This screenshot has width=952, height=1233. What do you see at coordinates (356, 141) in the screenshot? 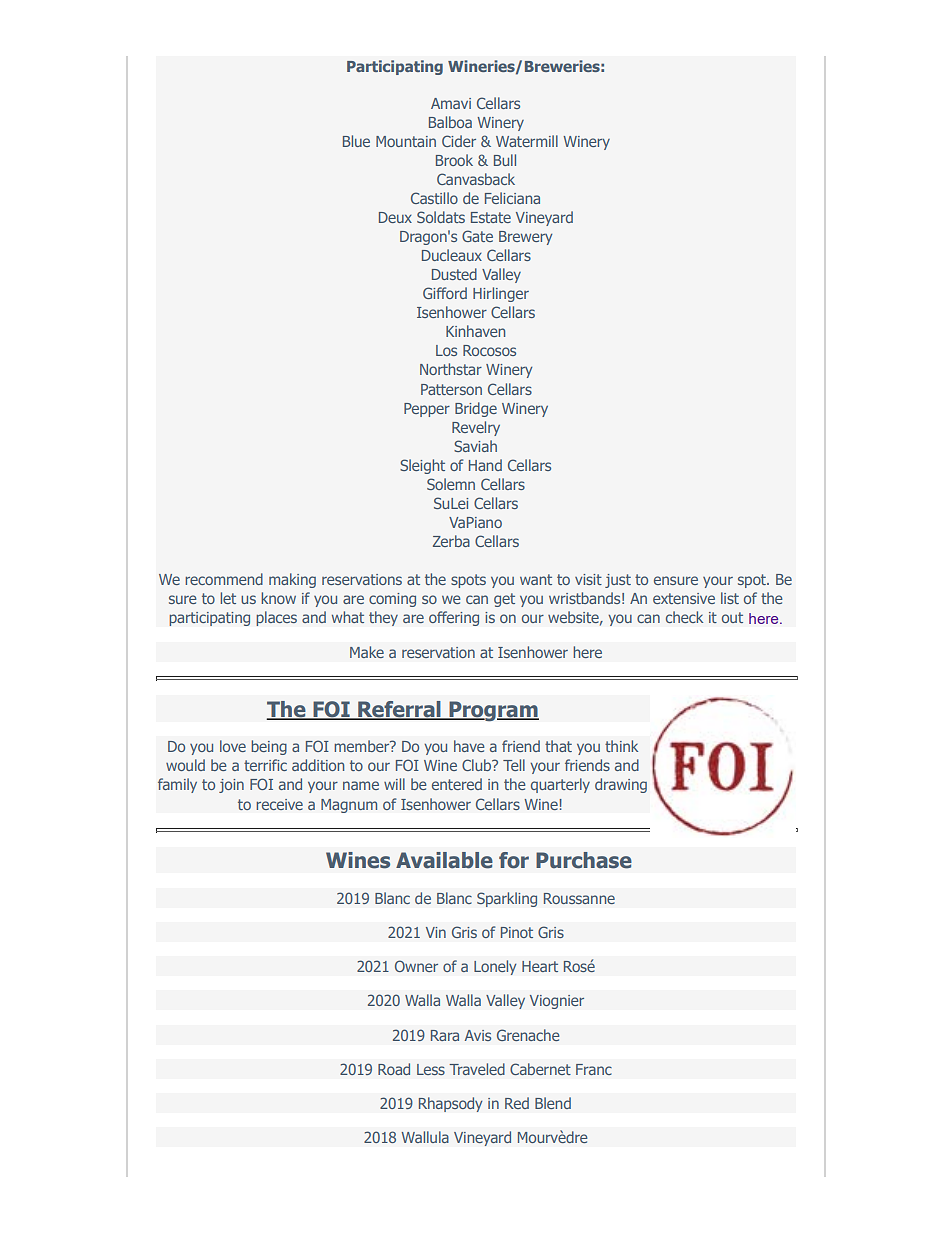
I see `Blue` at bounding box center [356, 141].
